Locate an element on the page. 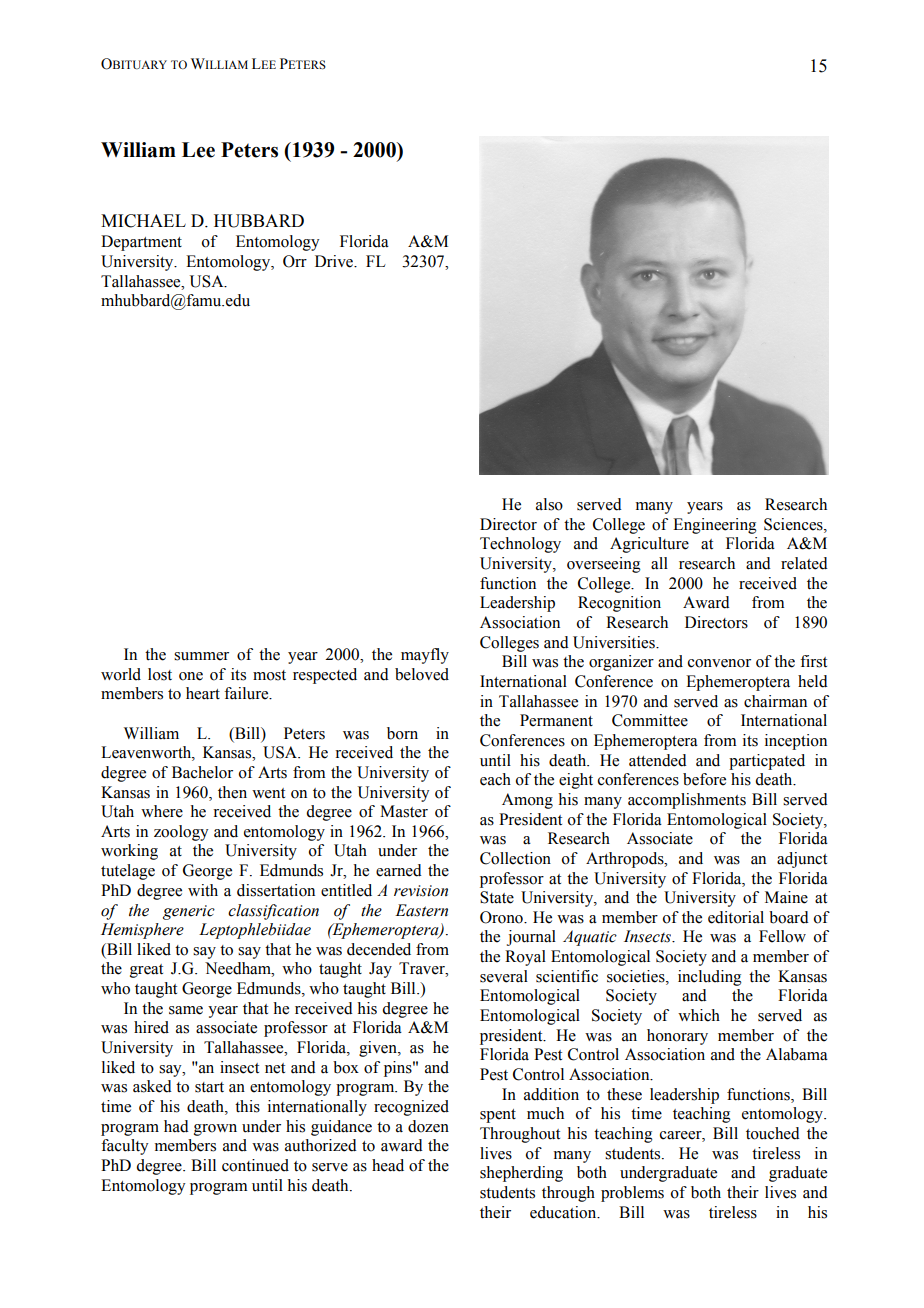 This document has width=924, height=1308. summer is located at coordinates (201, 656).
